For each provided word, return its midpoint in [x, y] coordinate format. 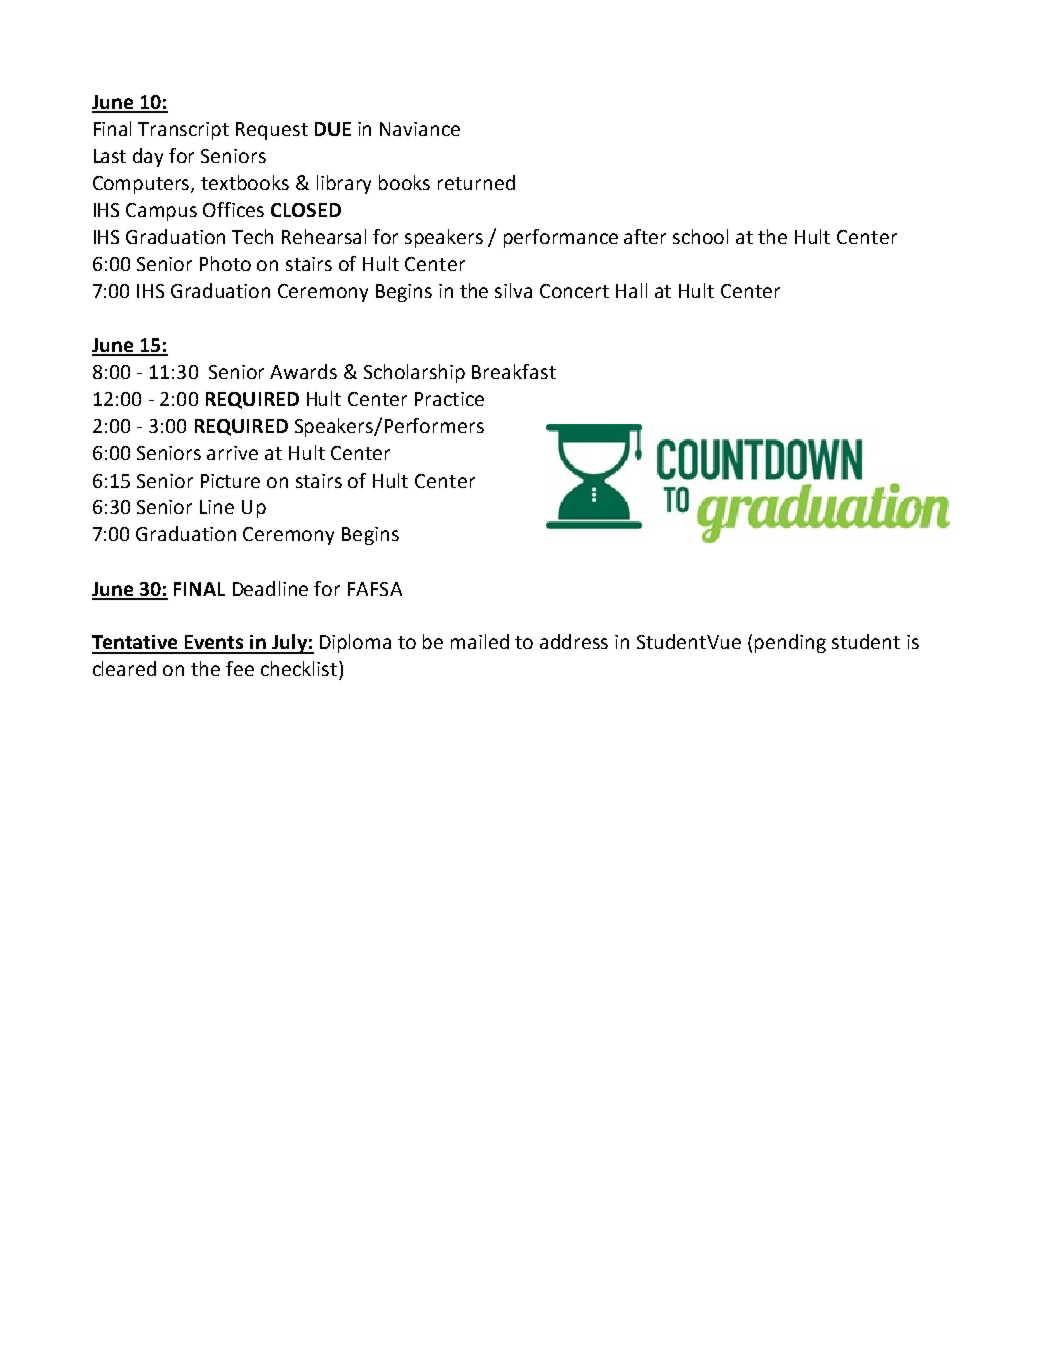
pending [790, 643]
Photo [225, 263]
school [700, 236]
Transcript [183, 131]
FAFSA [375, 589]
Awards [303, 371]
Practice [449, 399]
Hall [631, 290]
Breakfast [514, 371]
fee [240, 668]
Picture [230, 481]
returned [476, 182]
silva [513, 290]
